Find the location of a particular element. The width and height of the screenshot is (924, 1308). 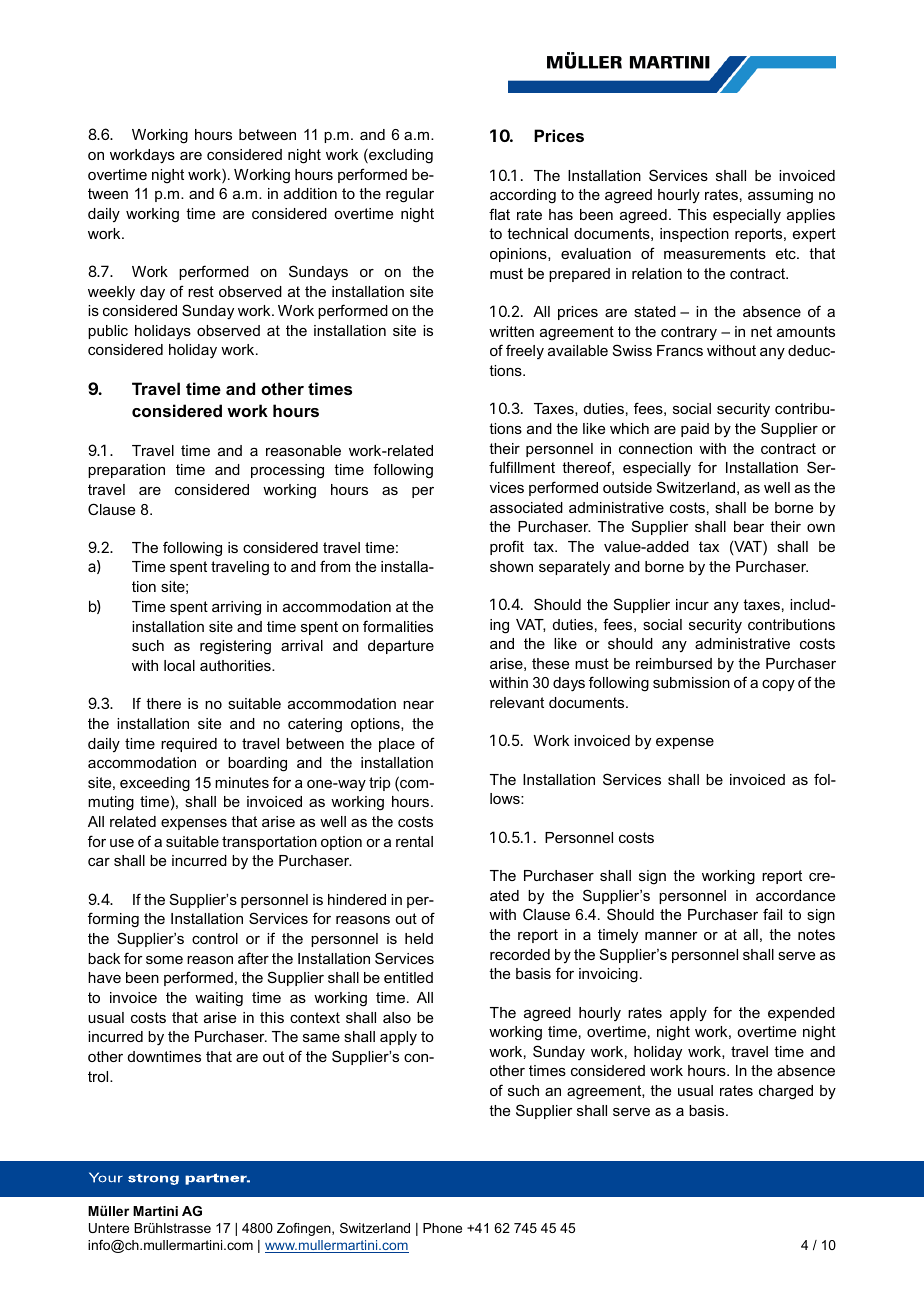

measurements is located at coordinates (715, 253).
